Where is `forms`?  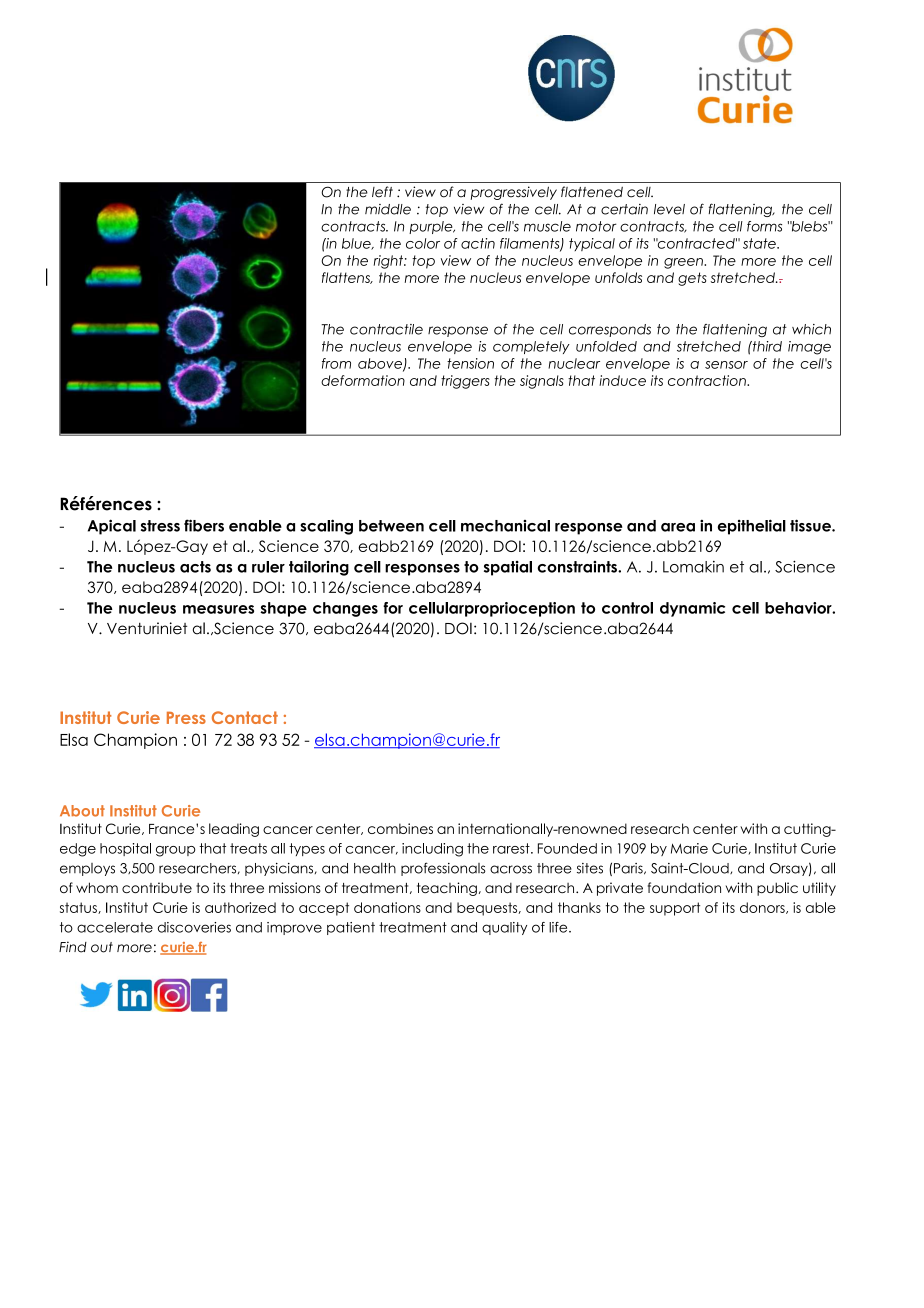
forms is located at coordinates (764, 226).
